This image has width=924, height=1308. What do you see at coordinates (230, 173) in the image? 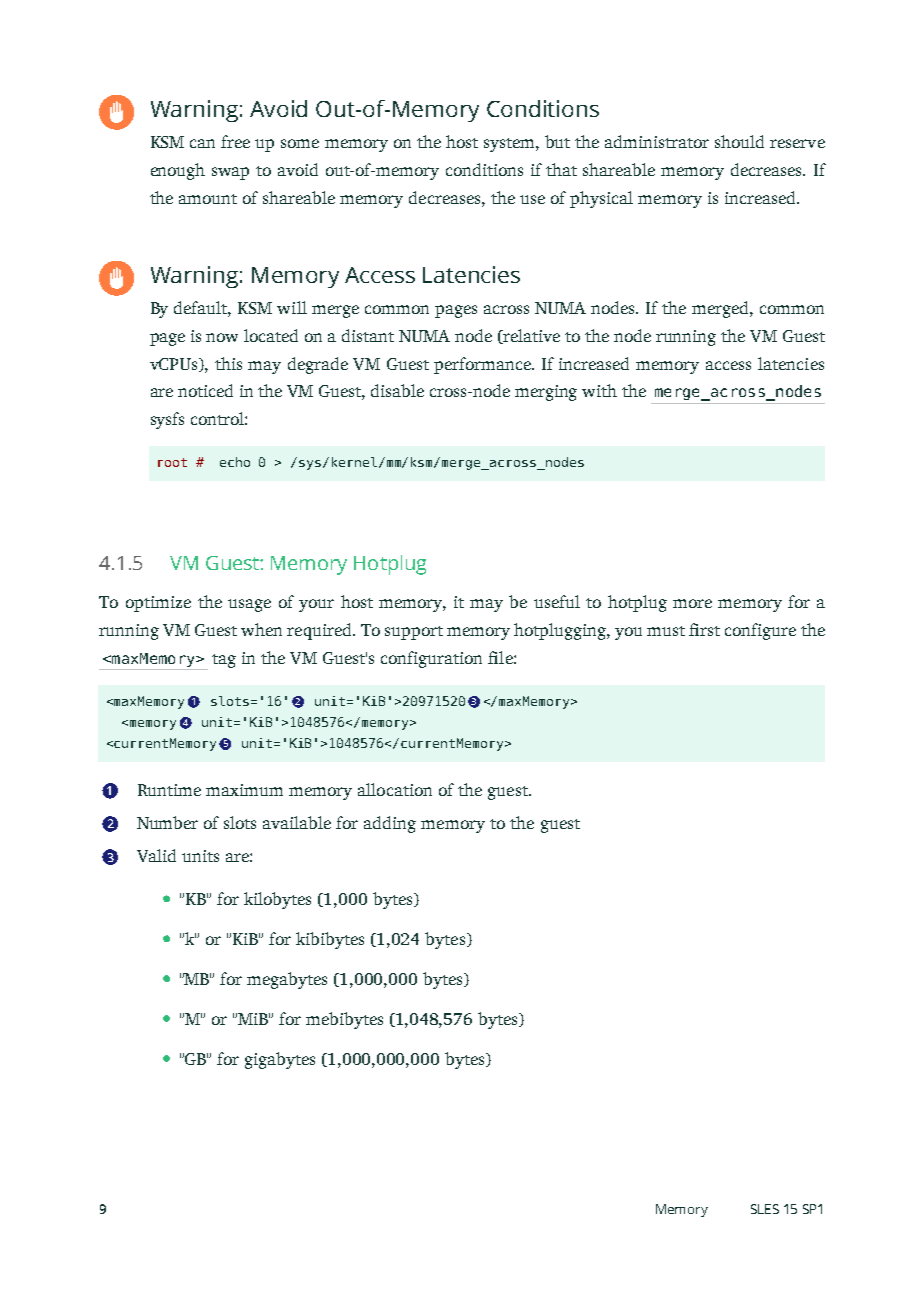
I see `swap` at bounding box center [230, 173].
